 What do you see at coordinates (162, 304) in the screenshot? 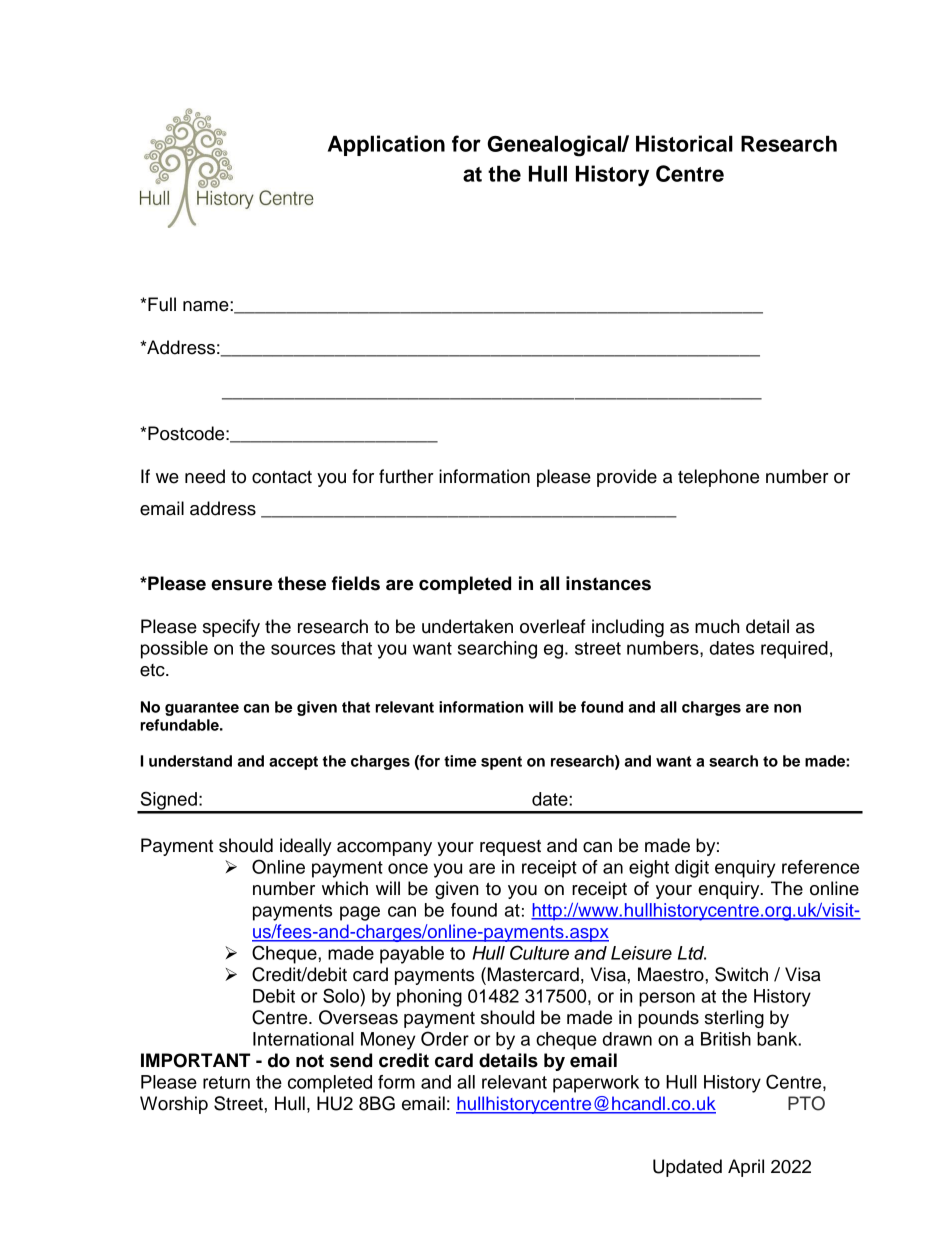
I see `Full` at bounding box center [162, 304].
